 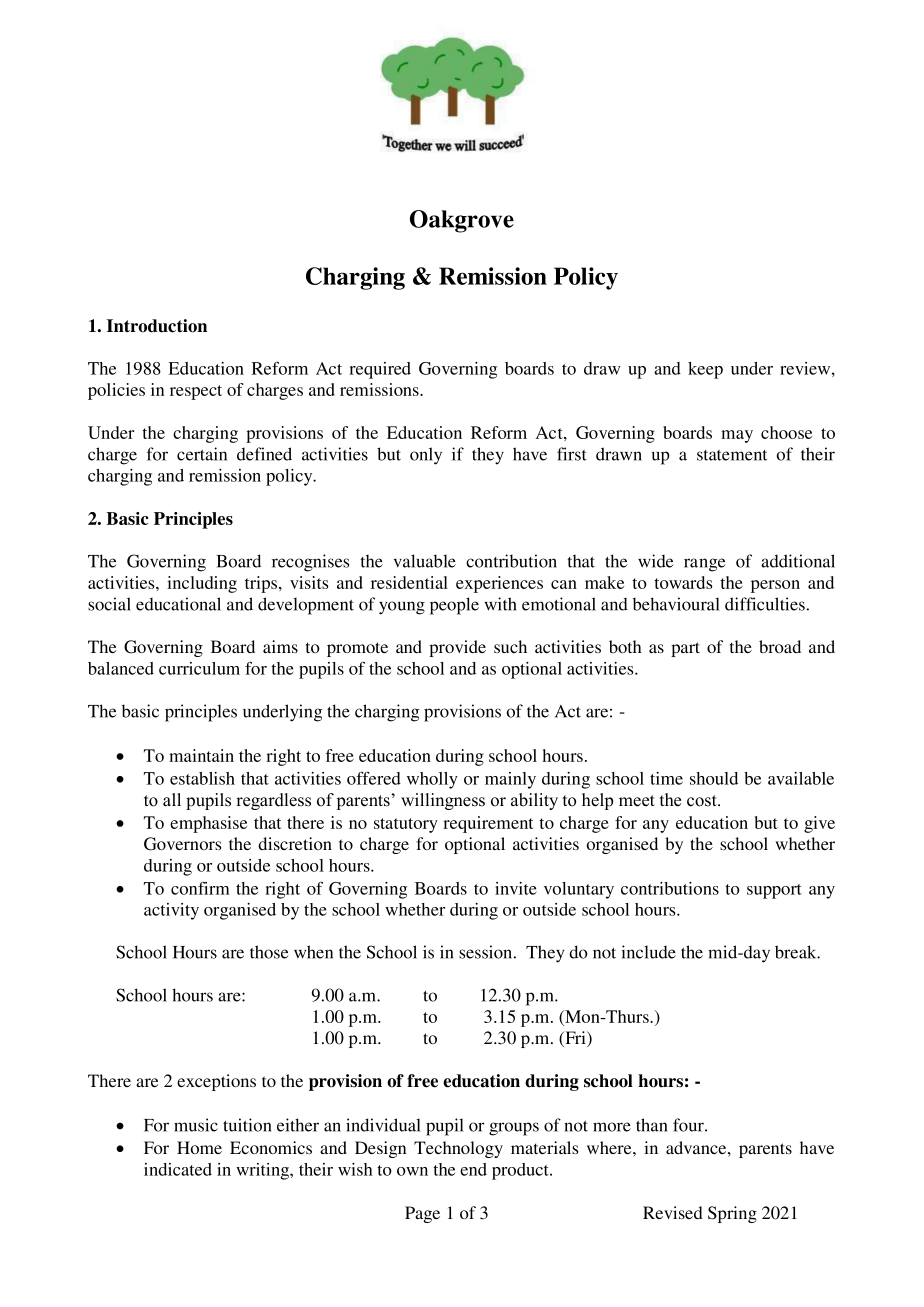 I want to click on requirement, so click(x=488, y=824).
